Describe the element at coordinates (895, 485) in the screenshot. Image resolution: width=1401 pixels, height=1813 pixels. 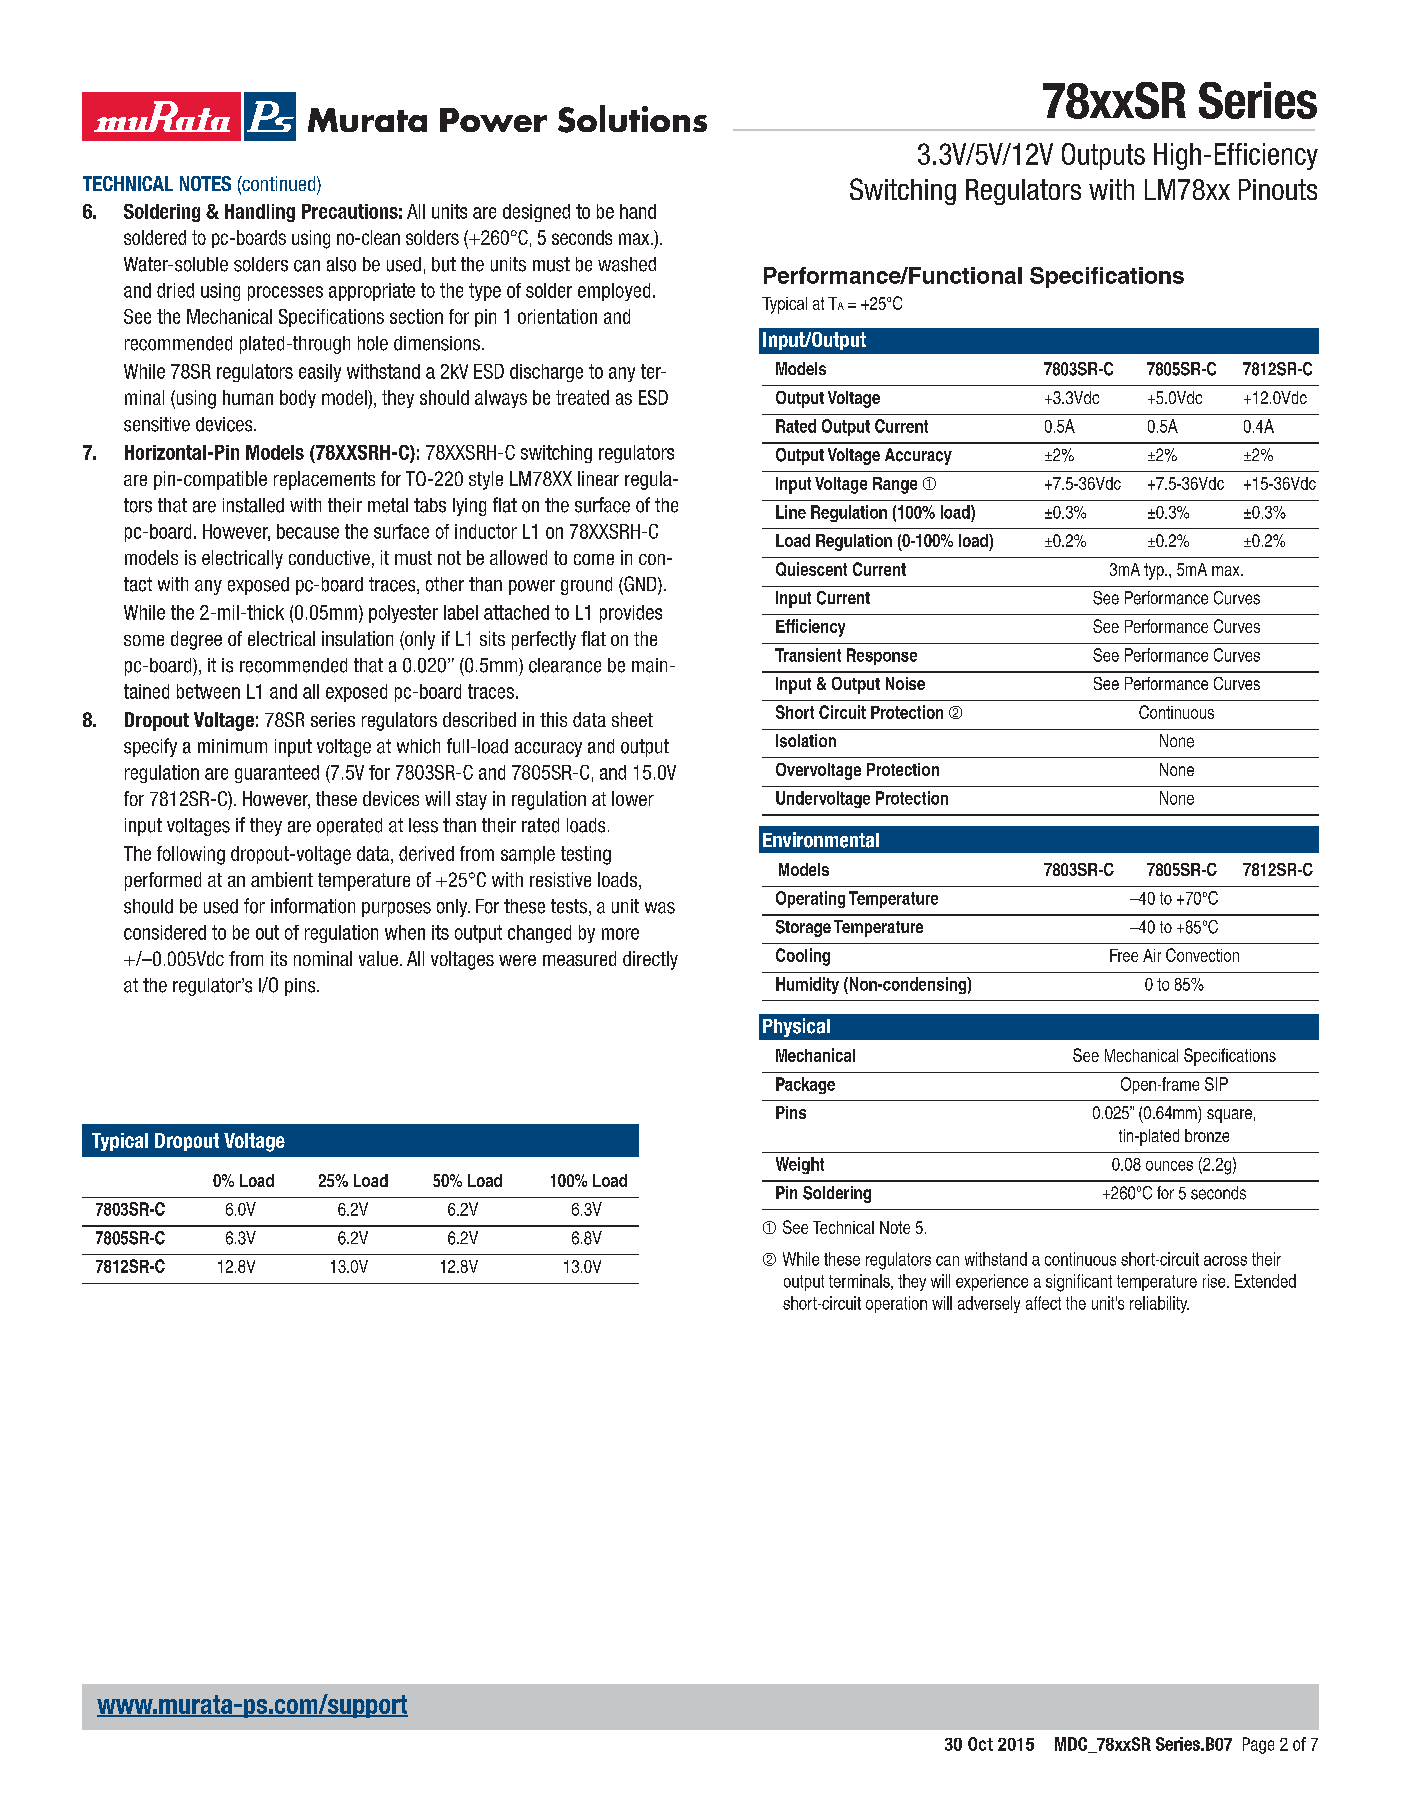
I see `Range` at that location.
